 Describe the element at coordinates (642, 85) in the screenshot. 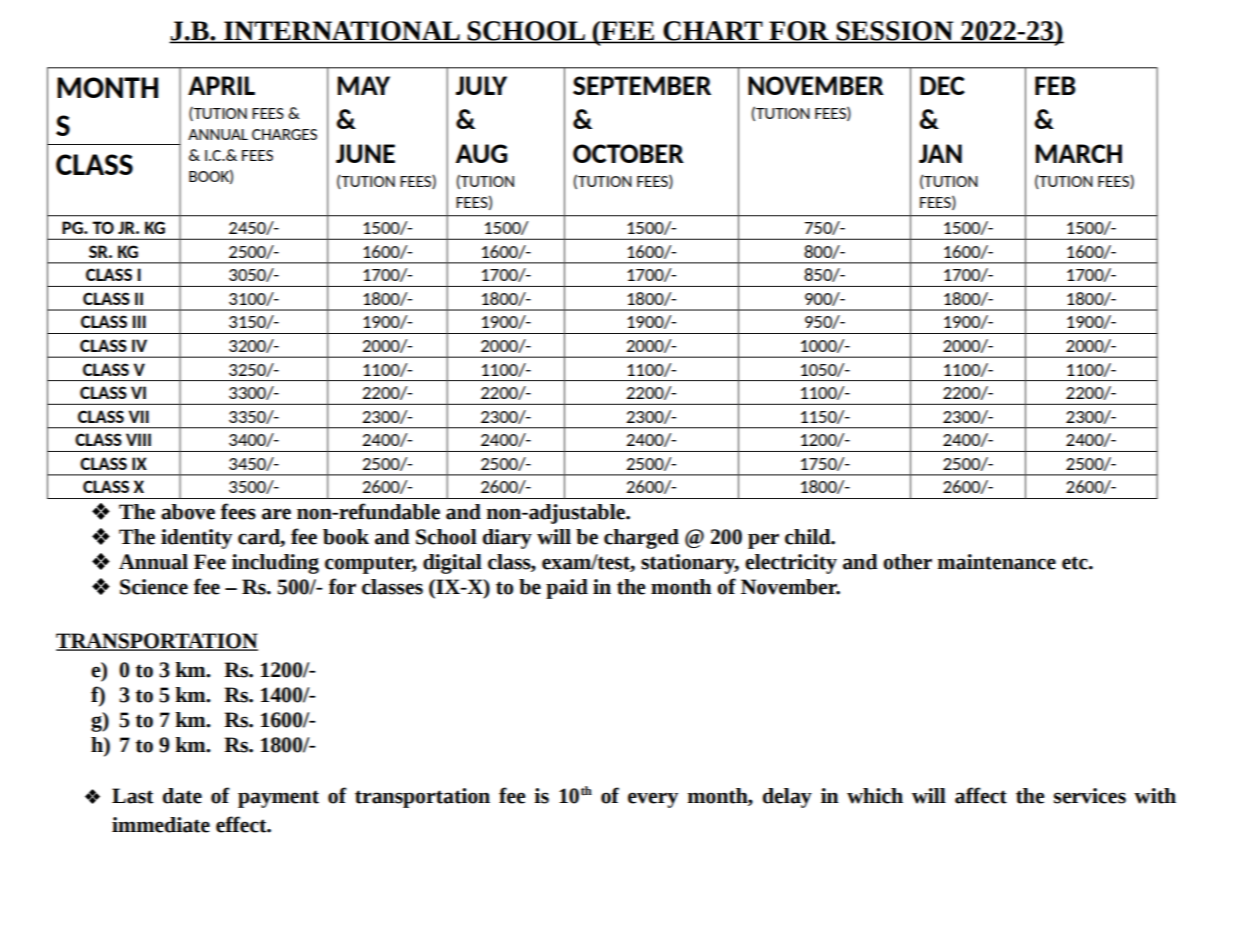

I see `SEPTEMBER` at that location.
